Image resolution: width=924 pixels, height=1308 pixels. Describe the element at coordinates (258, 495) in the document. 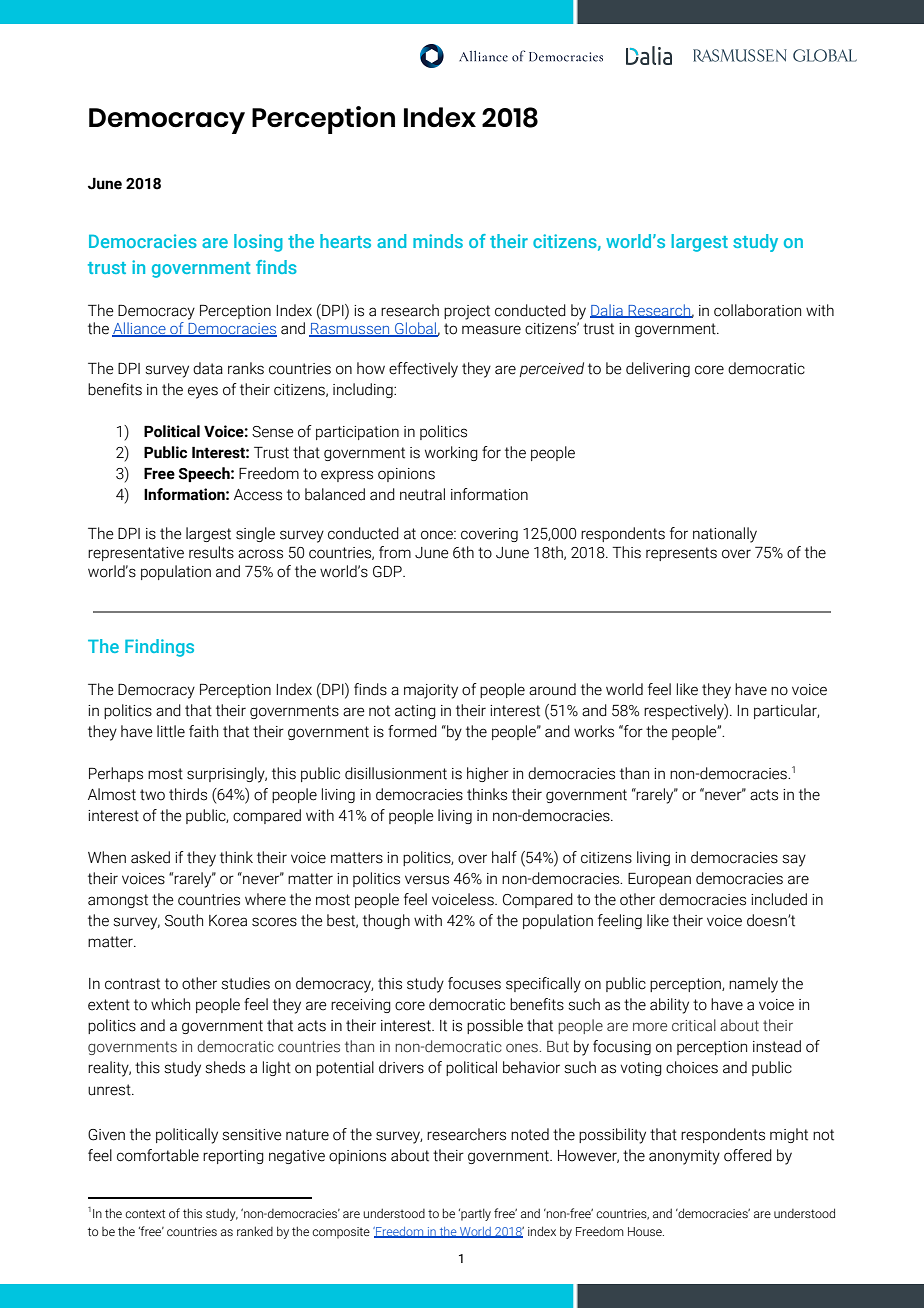

I see `Access` at that location.
